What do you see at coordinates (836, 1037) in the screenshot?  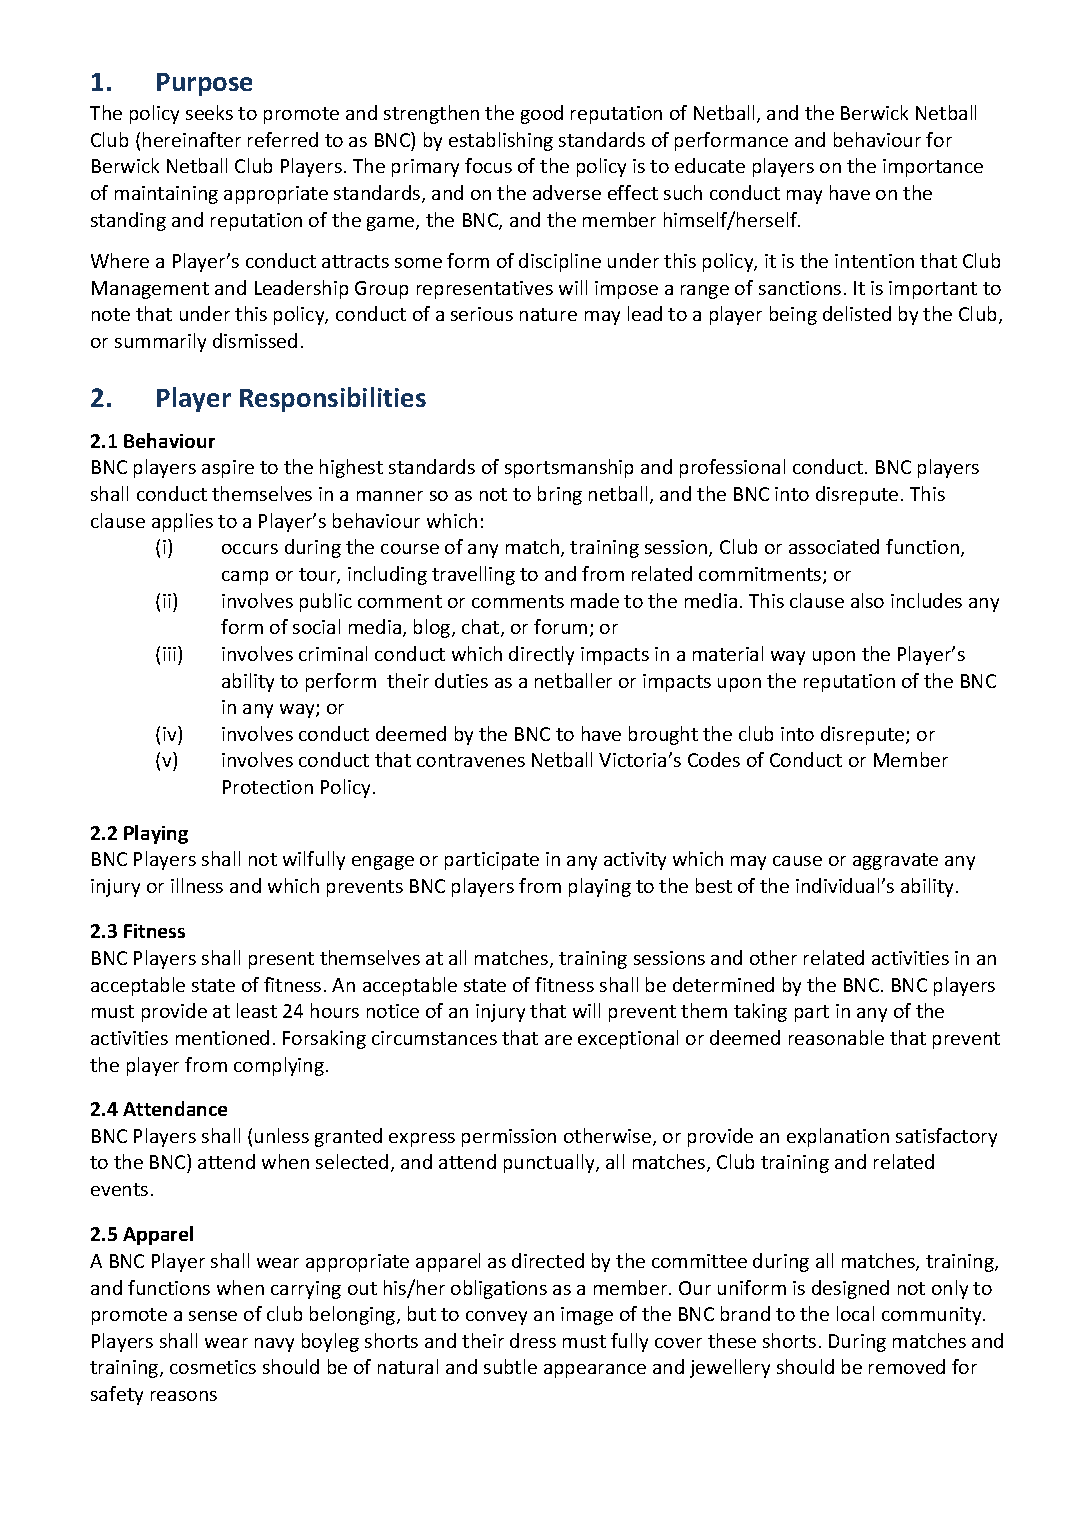 I see `reasonable` at bounding box center [836, 1037].
